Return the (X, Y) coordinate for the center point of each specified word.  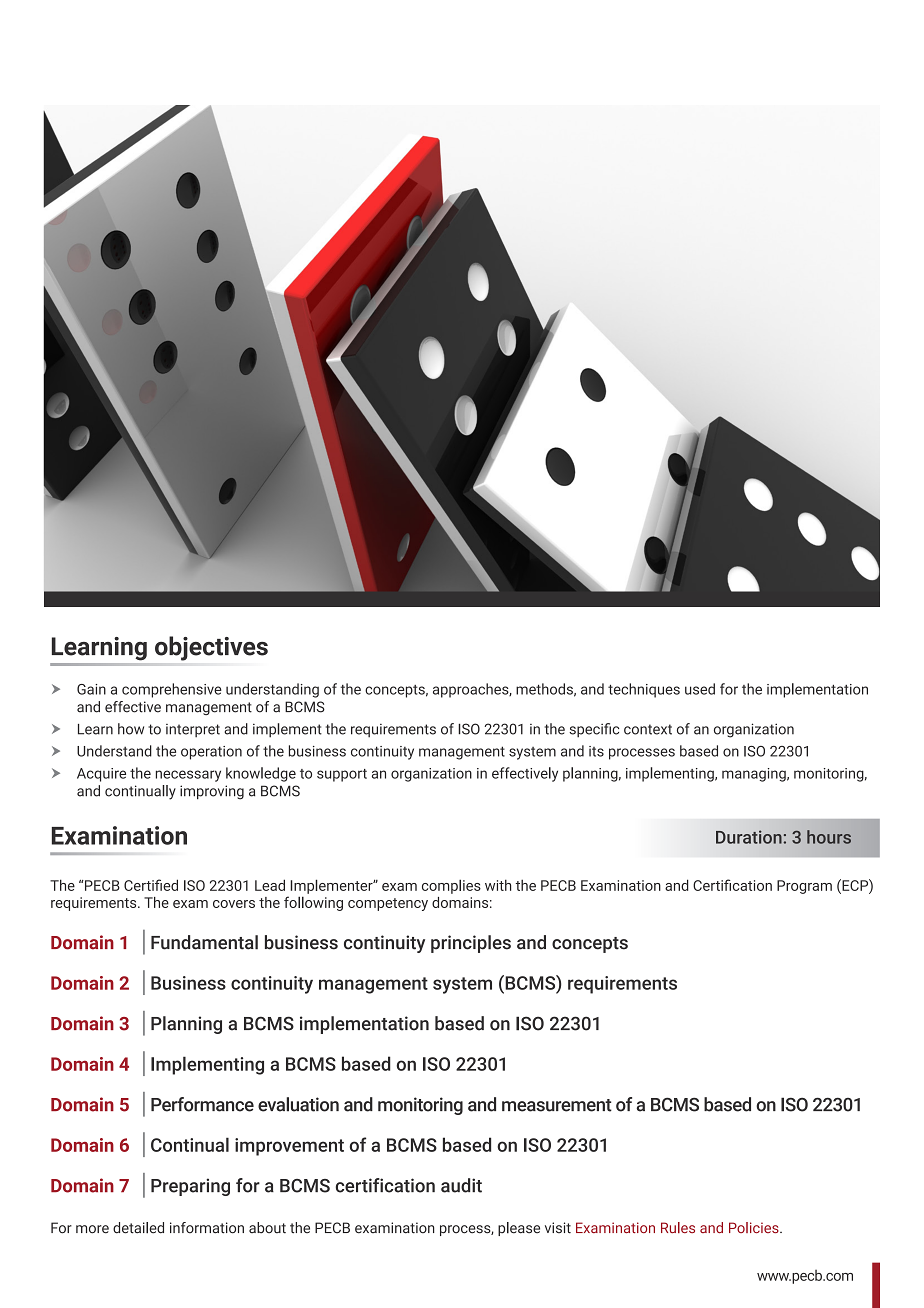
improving (212, 792)
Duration (750, 837)
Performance (202, 1104)
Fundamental (204, 942)
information (207, 1228)
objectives (211, 648)
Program (804, 887)
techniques (644, 690)
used (700, 689)
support (342, 775)
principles (471, 944)
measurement (557, 1105)
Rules (678, 1227)
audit (461, 1185)
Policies (755, 1227)
